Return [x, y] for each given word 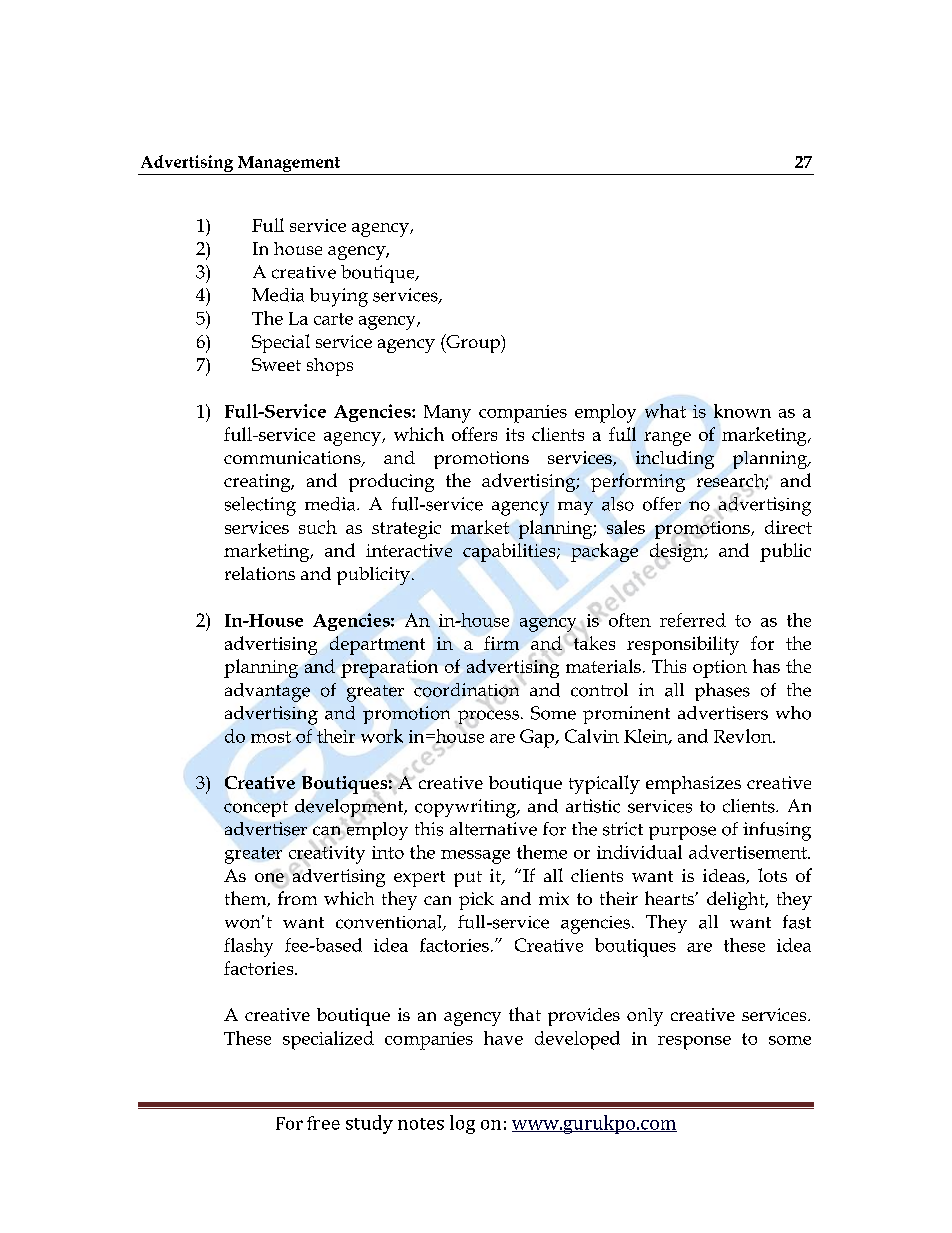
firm [501, 643]
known [742, 411]
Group [473, 343]
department [377, 645]
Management [289, 165]
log [462, 1124]
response [694, 1043]
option [720, 669]
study [369, 1124]
